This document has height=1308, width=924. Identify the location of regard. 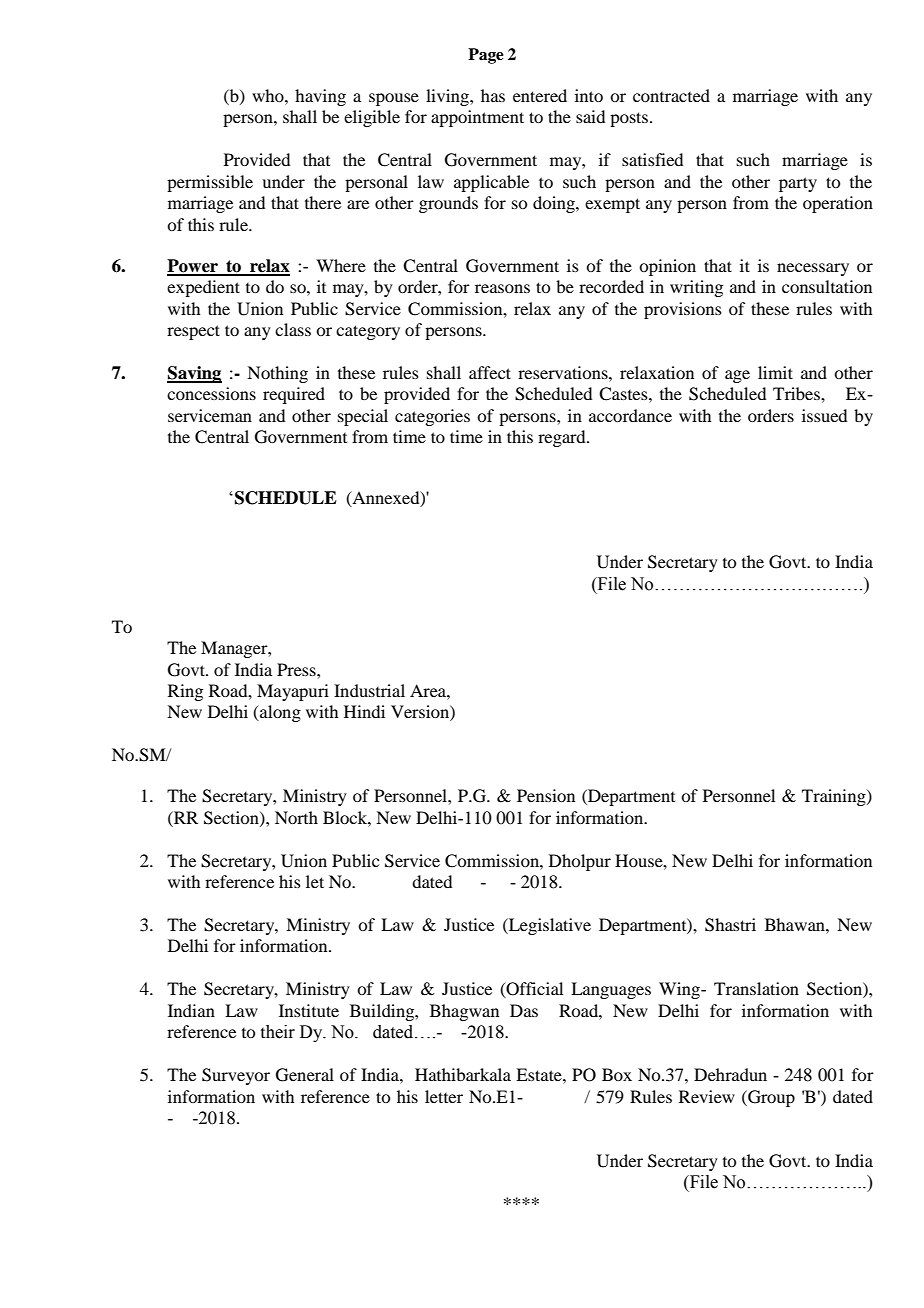
(563, 438).
